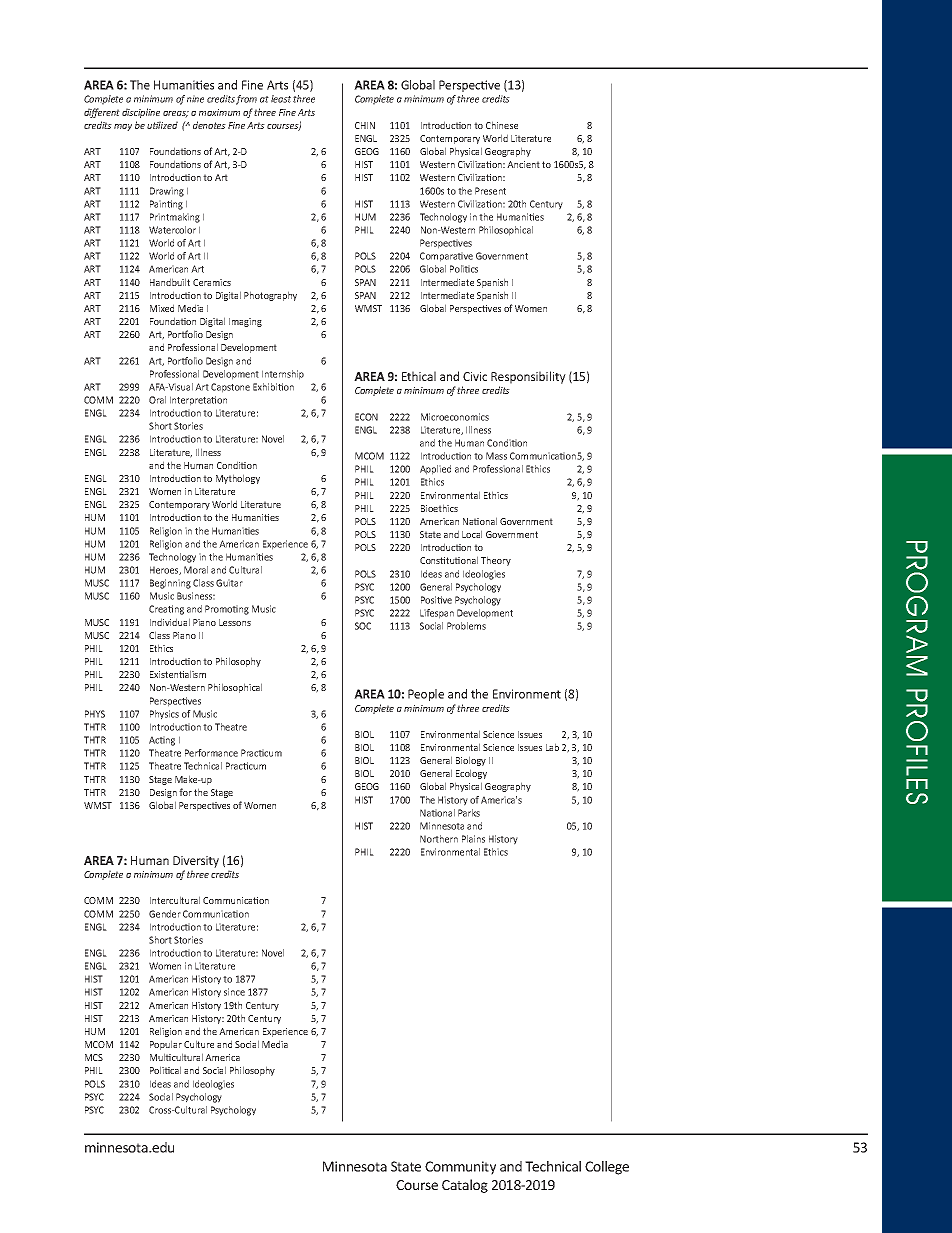 Image resolution: width=952 pixels, height=1233 pixels. I want to click on Mythology, so click(238, 479).
